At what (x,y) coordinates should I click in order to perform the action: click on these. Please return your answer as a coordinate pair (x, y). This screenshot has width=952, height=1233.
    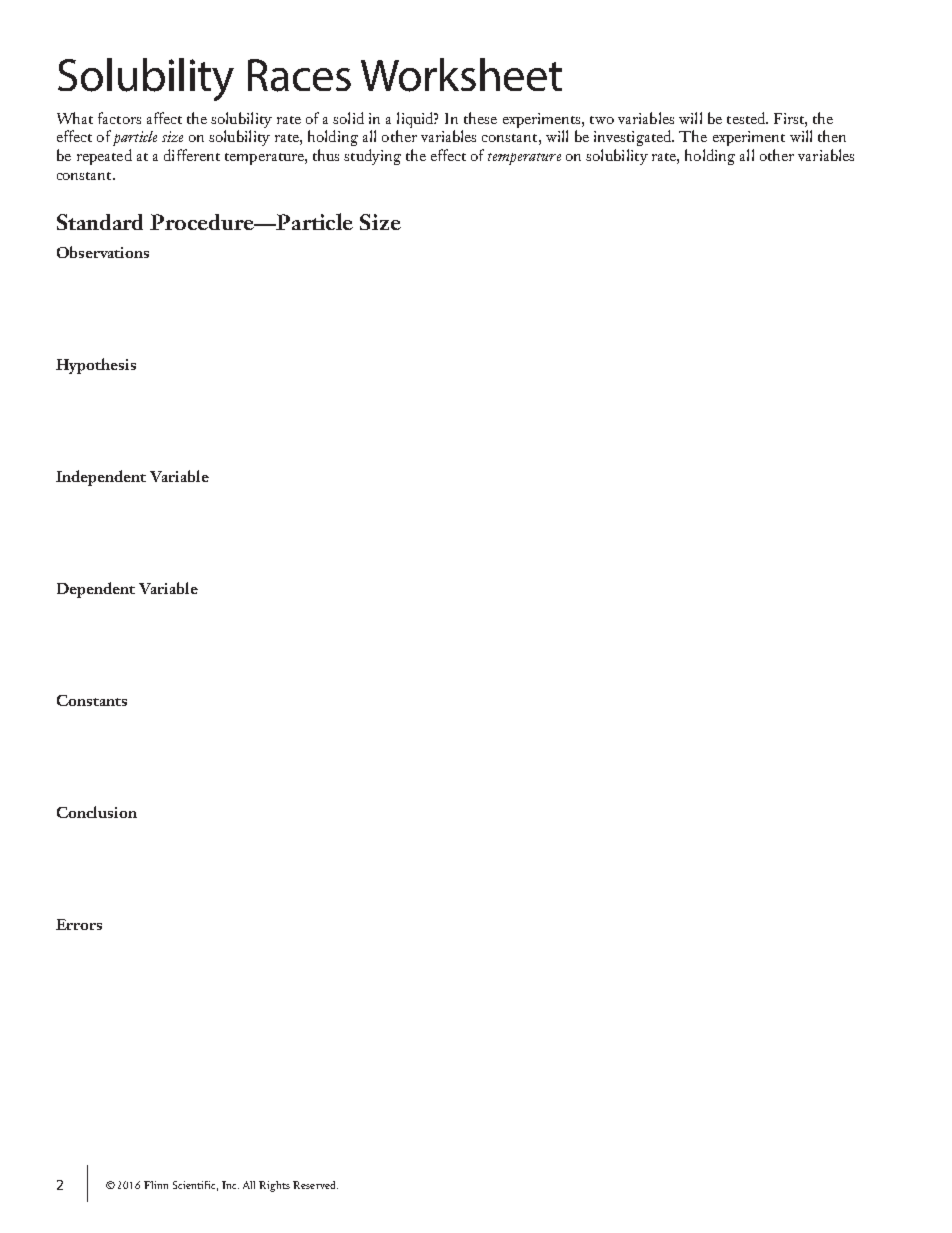
    Looking at the image, I should click on (480, 118).
